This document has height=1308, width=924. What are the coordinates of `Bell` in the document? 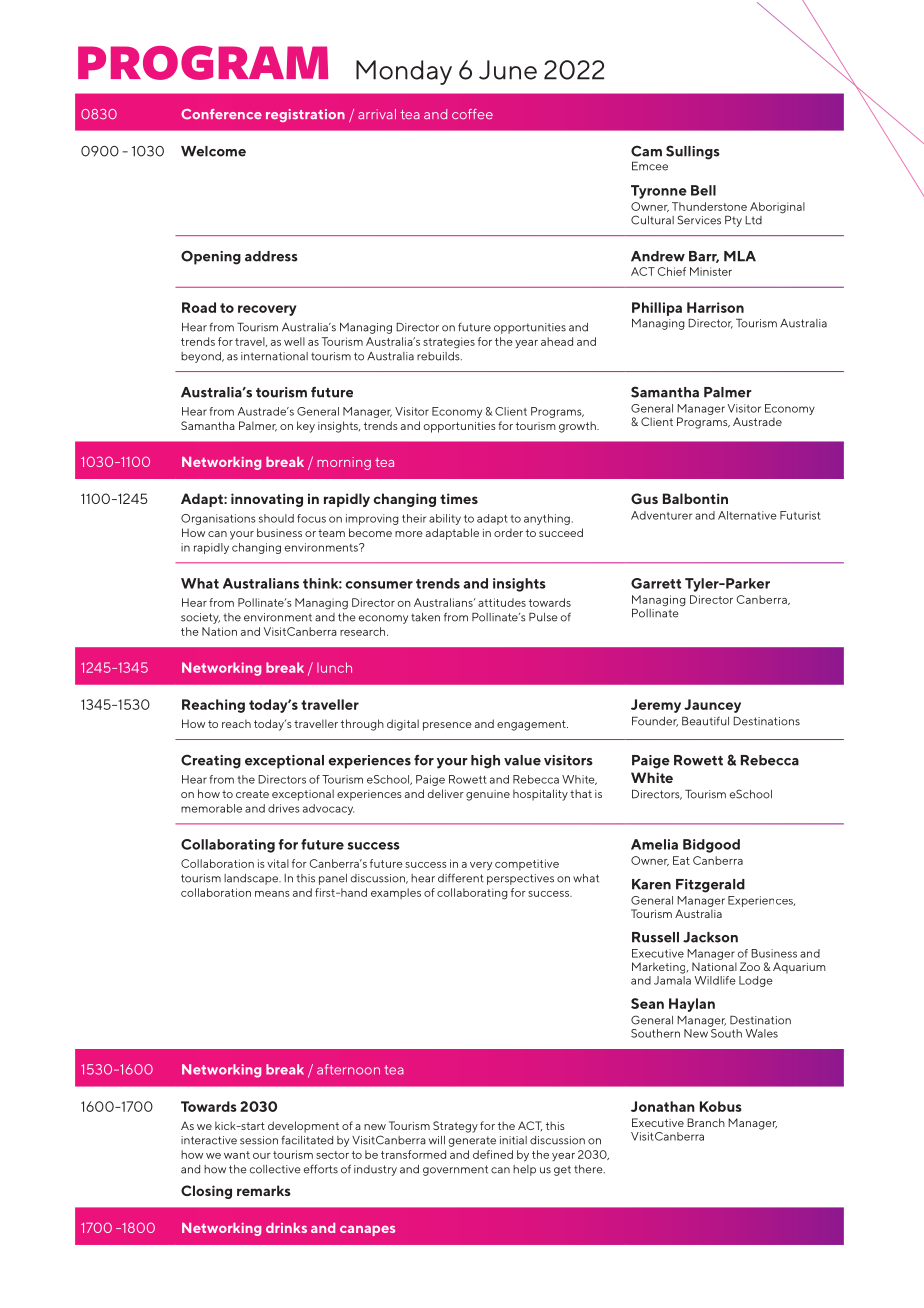 It's located at (703, 190).
